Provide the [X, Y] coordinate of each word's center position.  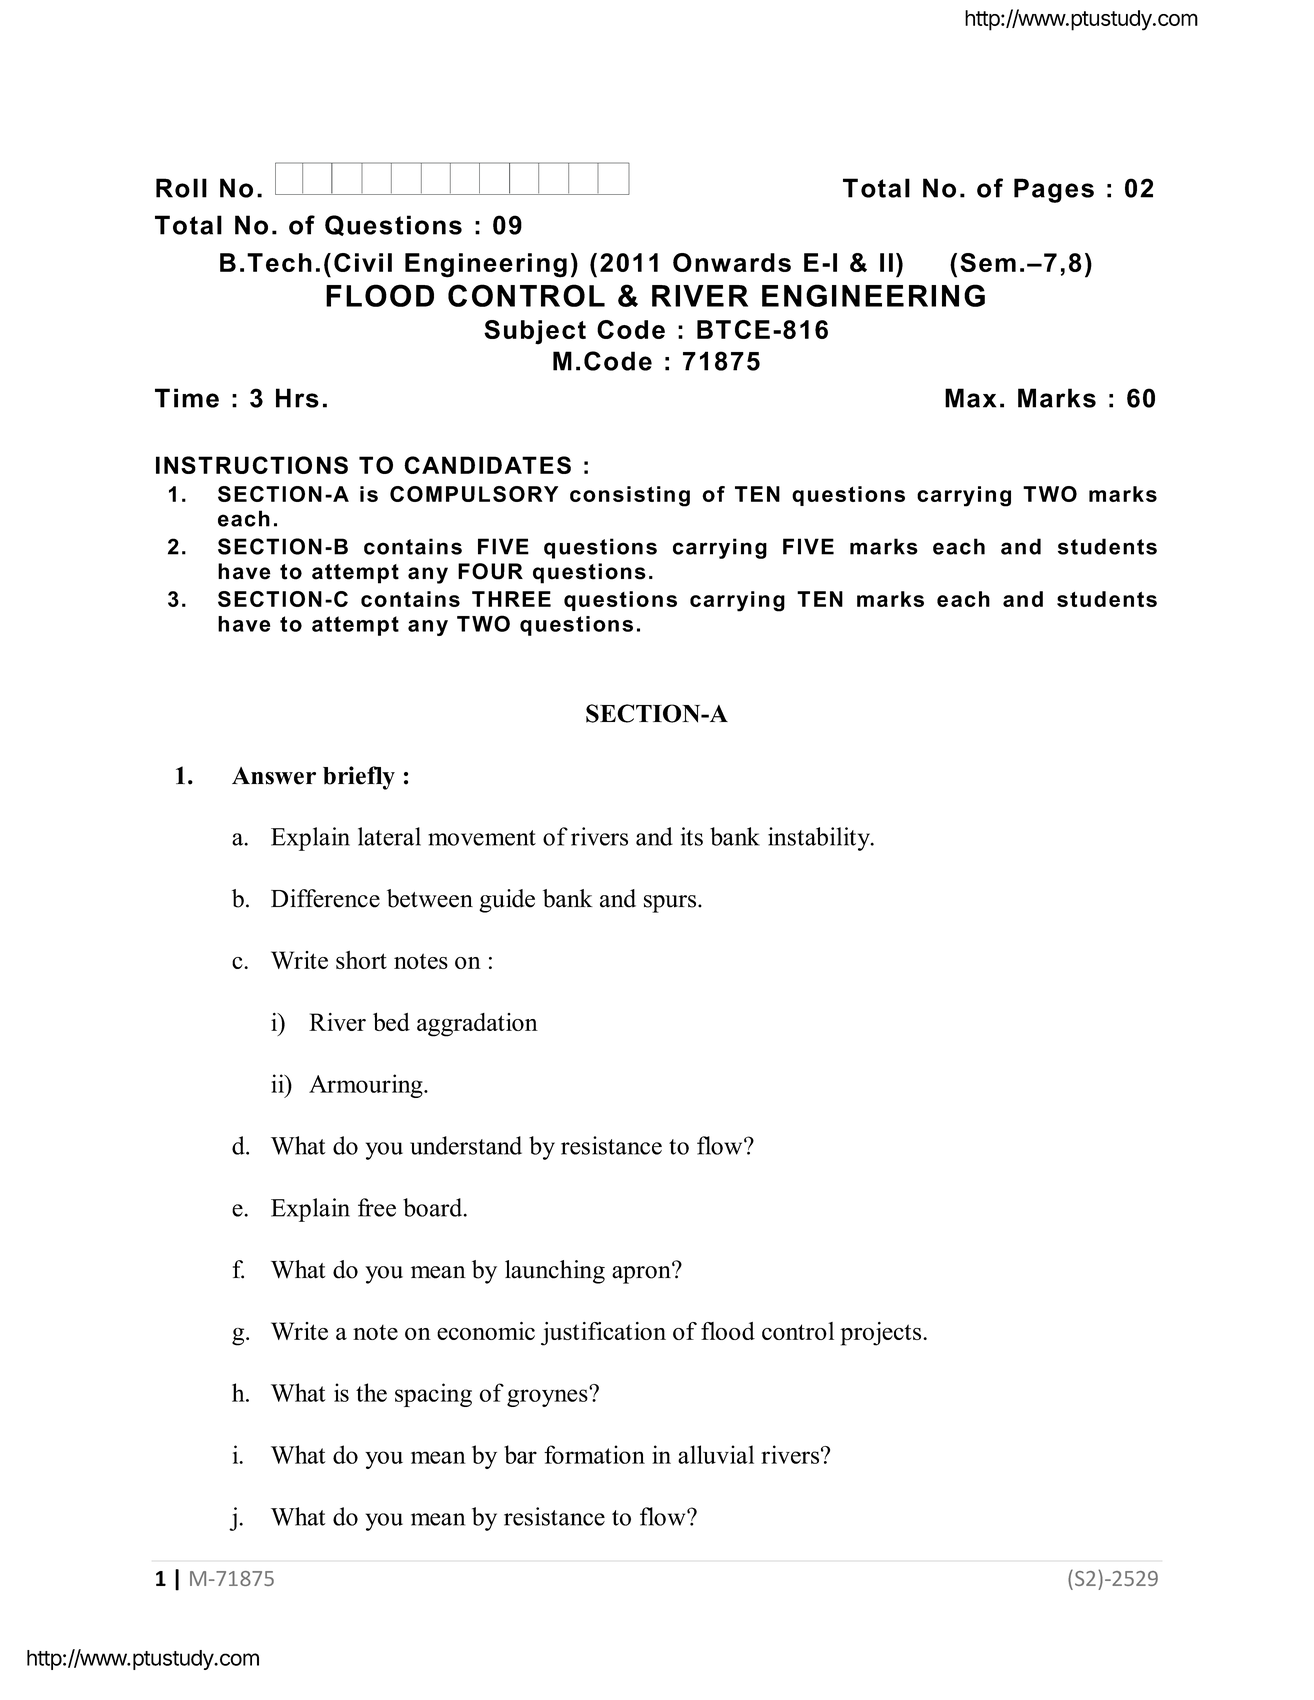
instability [820, 839]
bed [391, 1021]
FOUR [490, 571]
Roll [181, 188]
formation [594, 1454]
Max [970, 398]
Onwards [732, 262]
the [371, 1392]
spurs [671, 904]
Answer [274, 776]
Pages [1054, 190]
